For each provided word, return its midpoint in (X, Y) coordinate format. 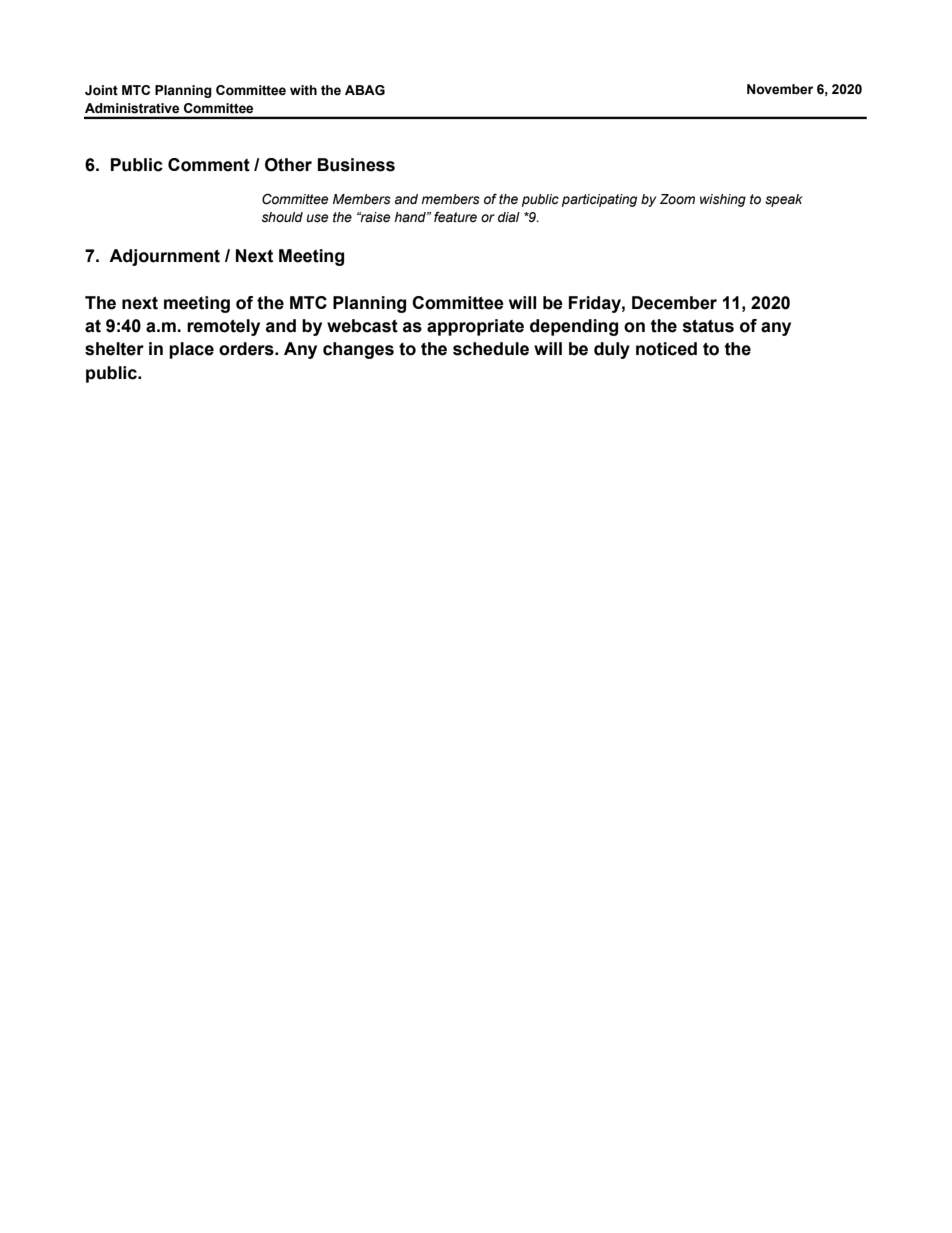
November (780, 89)
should (282, 217)
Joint (101, 90)
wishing (723, 200)
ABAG (365, 90)
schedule (491, 349)
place (191, 350)
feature (455, 217)
